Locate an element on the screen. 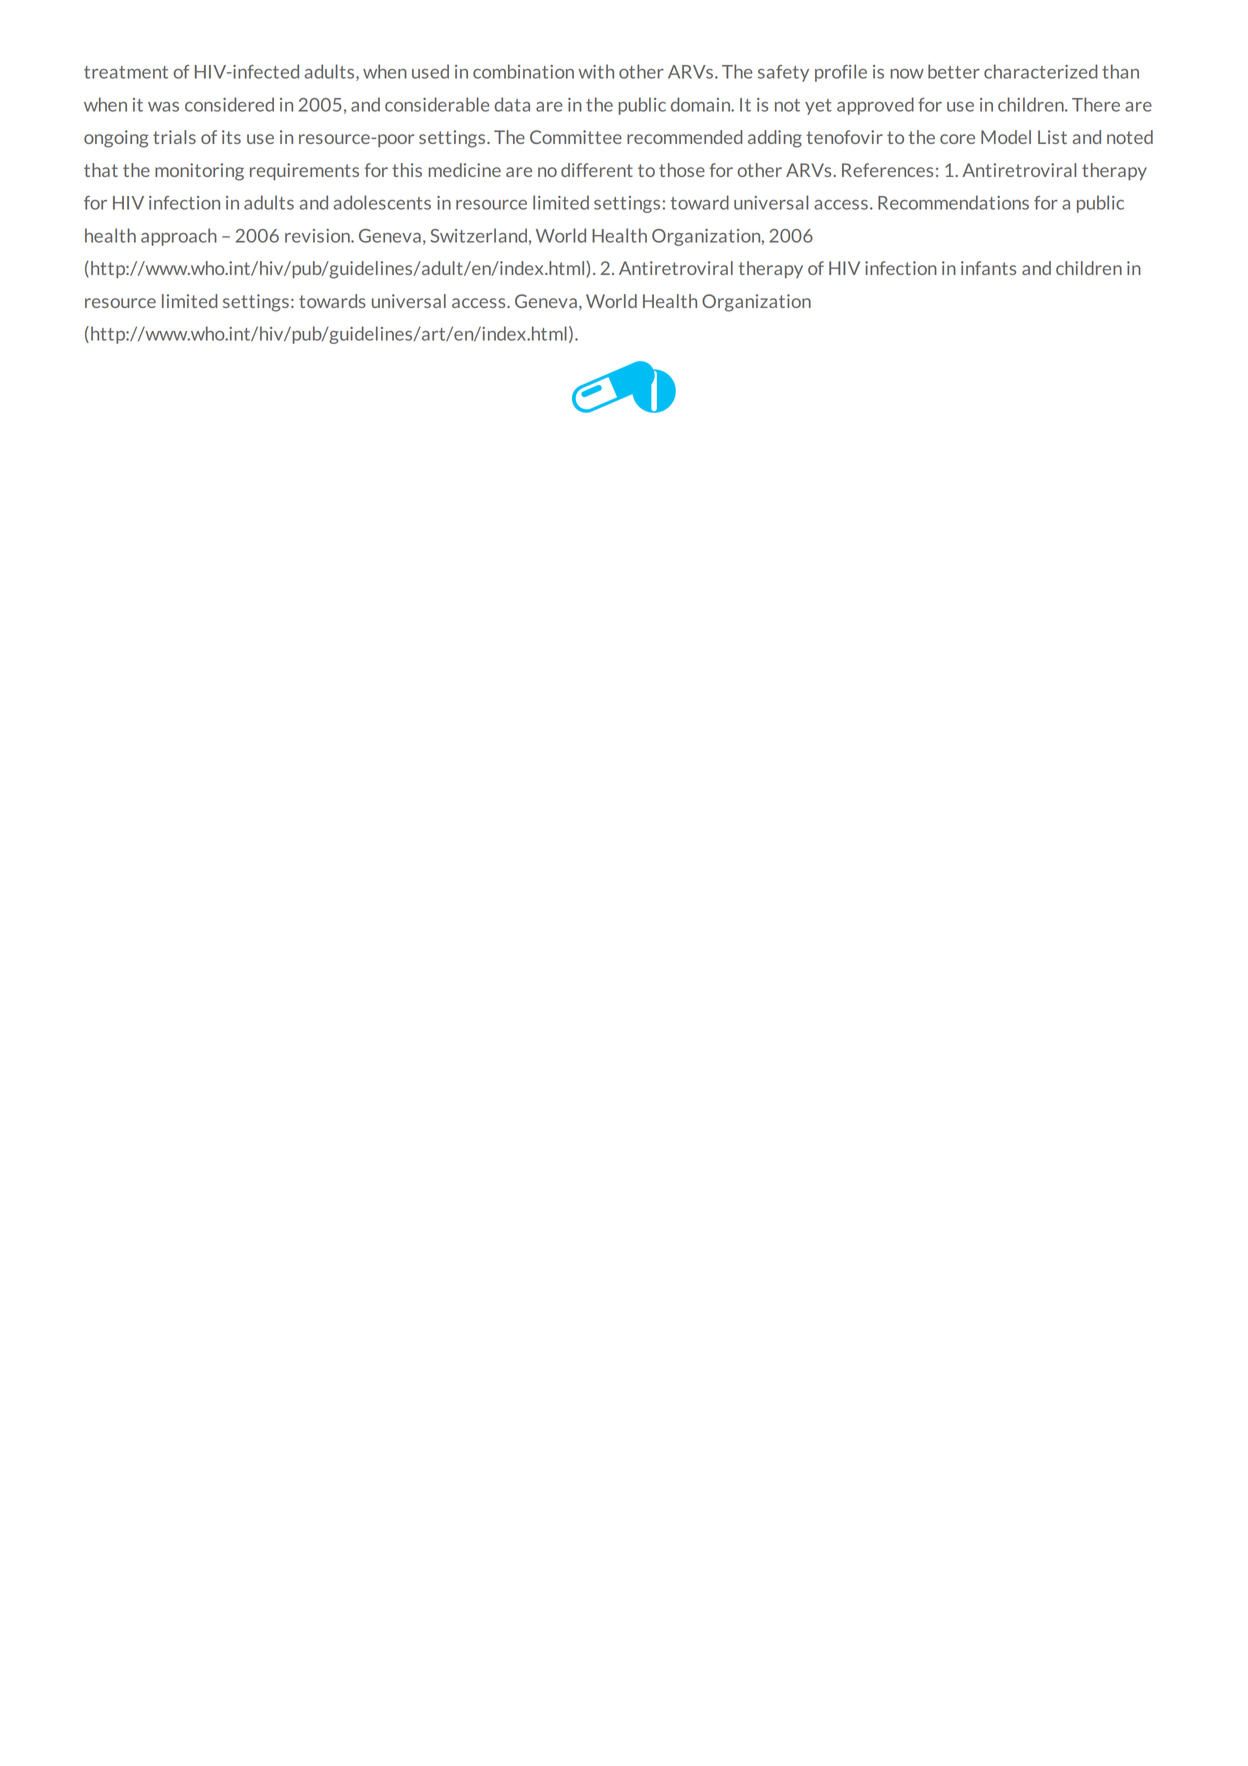  Recommendations is located at coordinates (953, 202).
